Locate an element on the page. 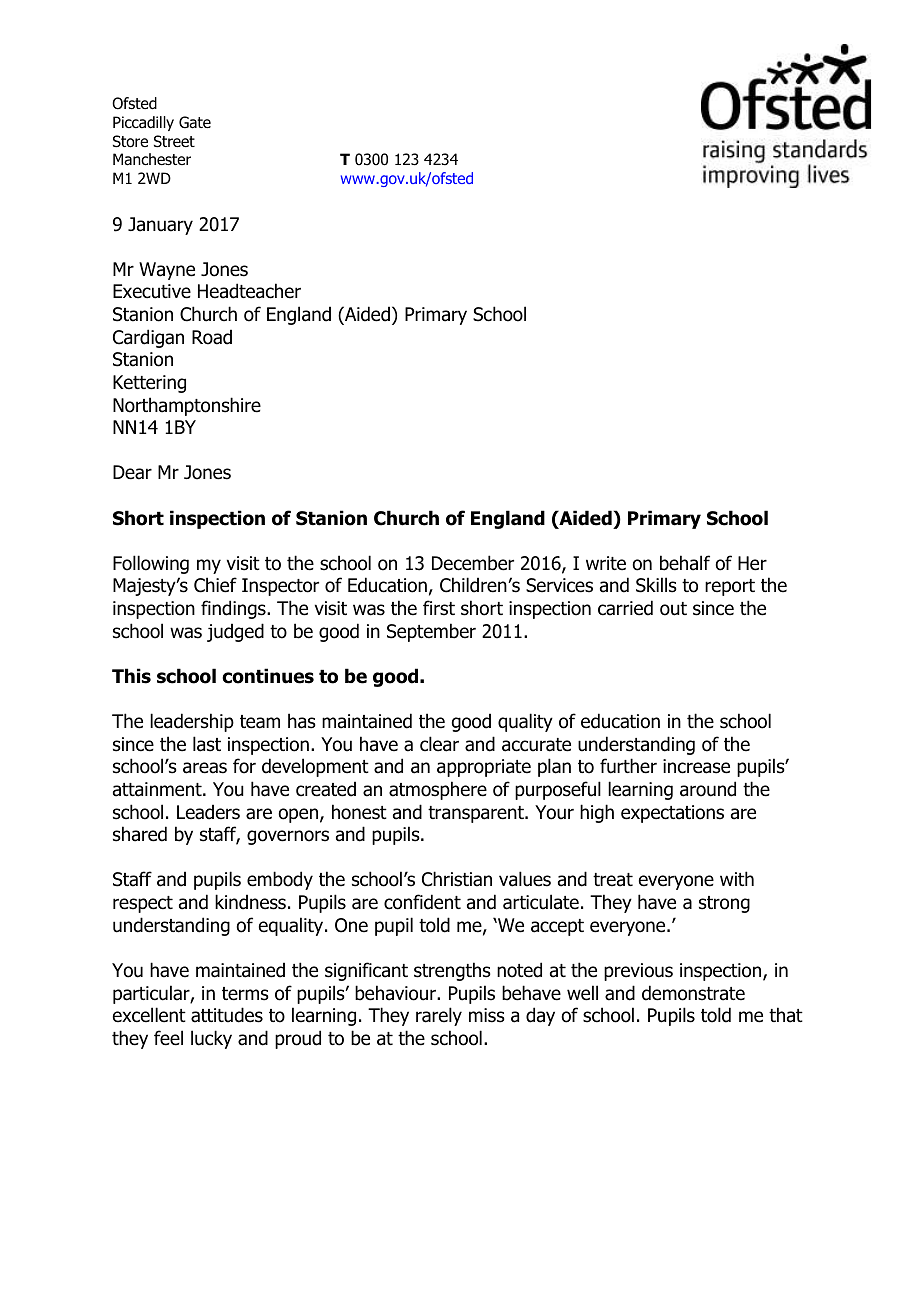 This document has height=1310, width=924. Manchester is located at coordinates (152, 159).
